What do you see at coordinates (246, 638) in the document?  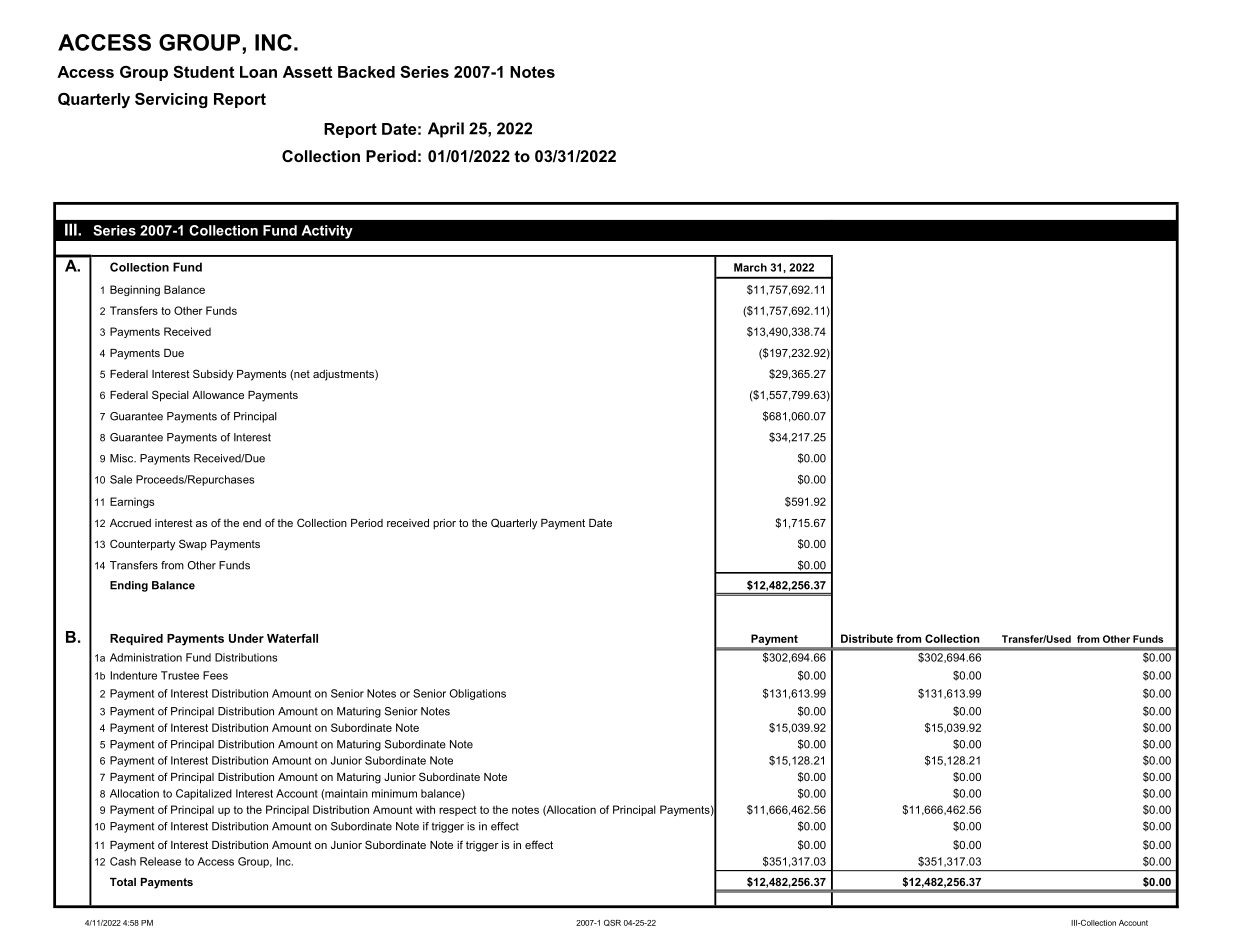 I see `Under` at bounding box center [246, 638].
